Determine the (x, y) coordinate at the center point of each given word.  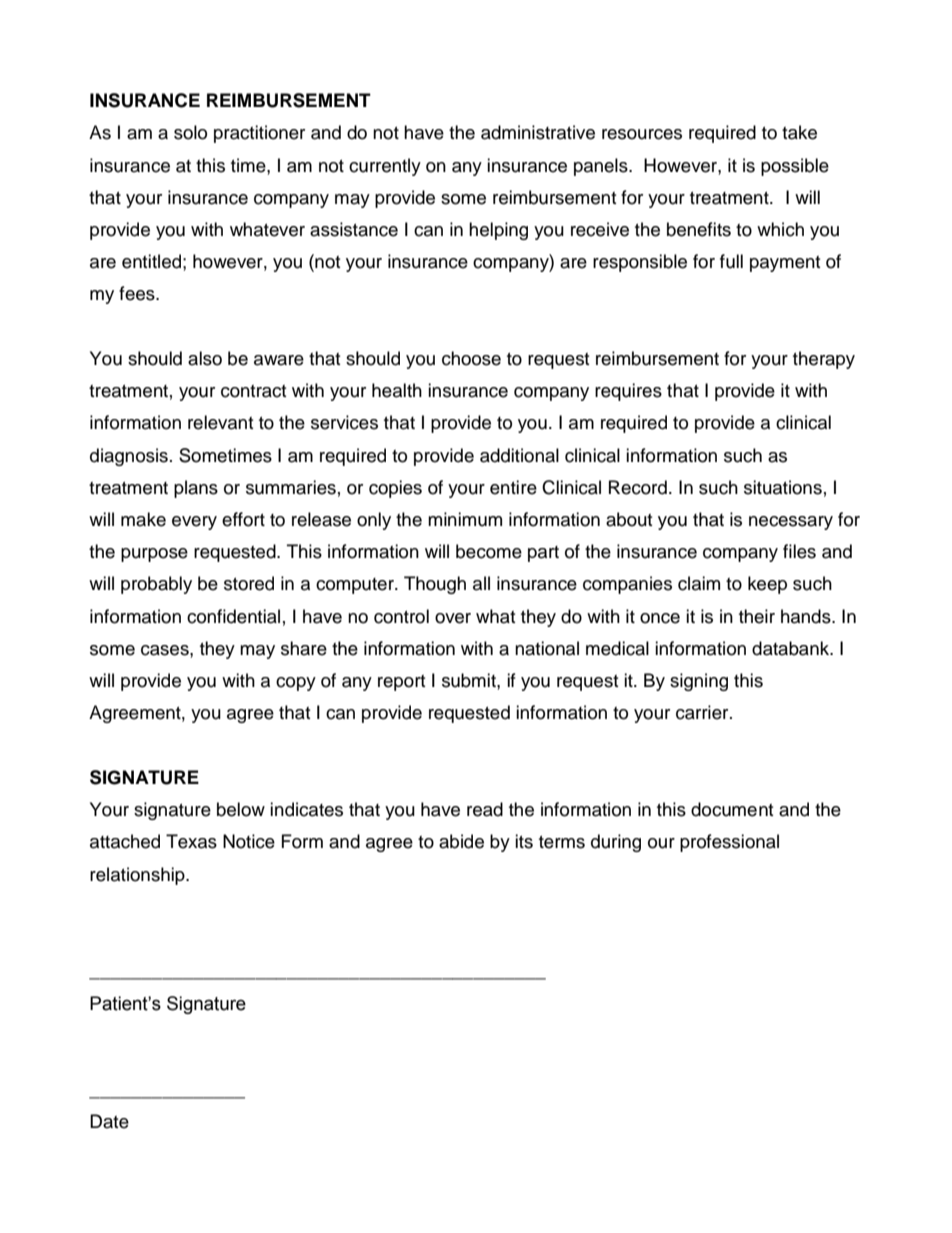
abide (461, 841)
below (241, 809)
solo (190, 132)
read (485, 809)
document (732, 809)
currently (385, 167)
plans (196, 489)
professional (729, 843)
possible (795, 167)
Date (109, 1121)
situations (783, 487)
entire (513, 487)
